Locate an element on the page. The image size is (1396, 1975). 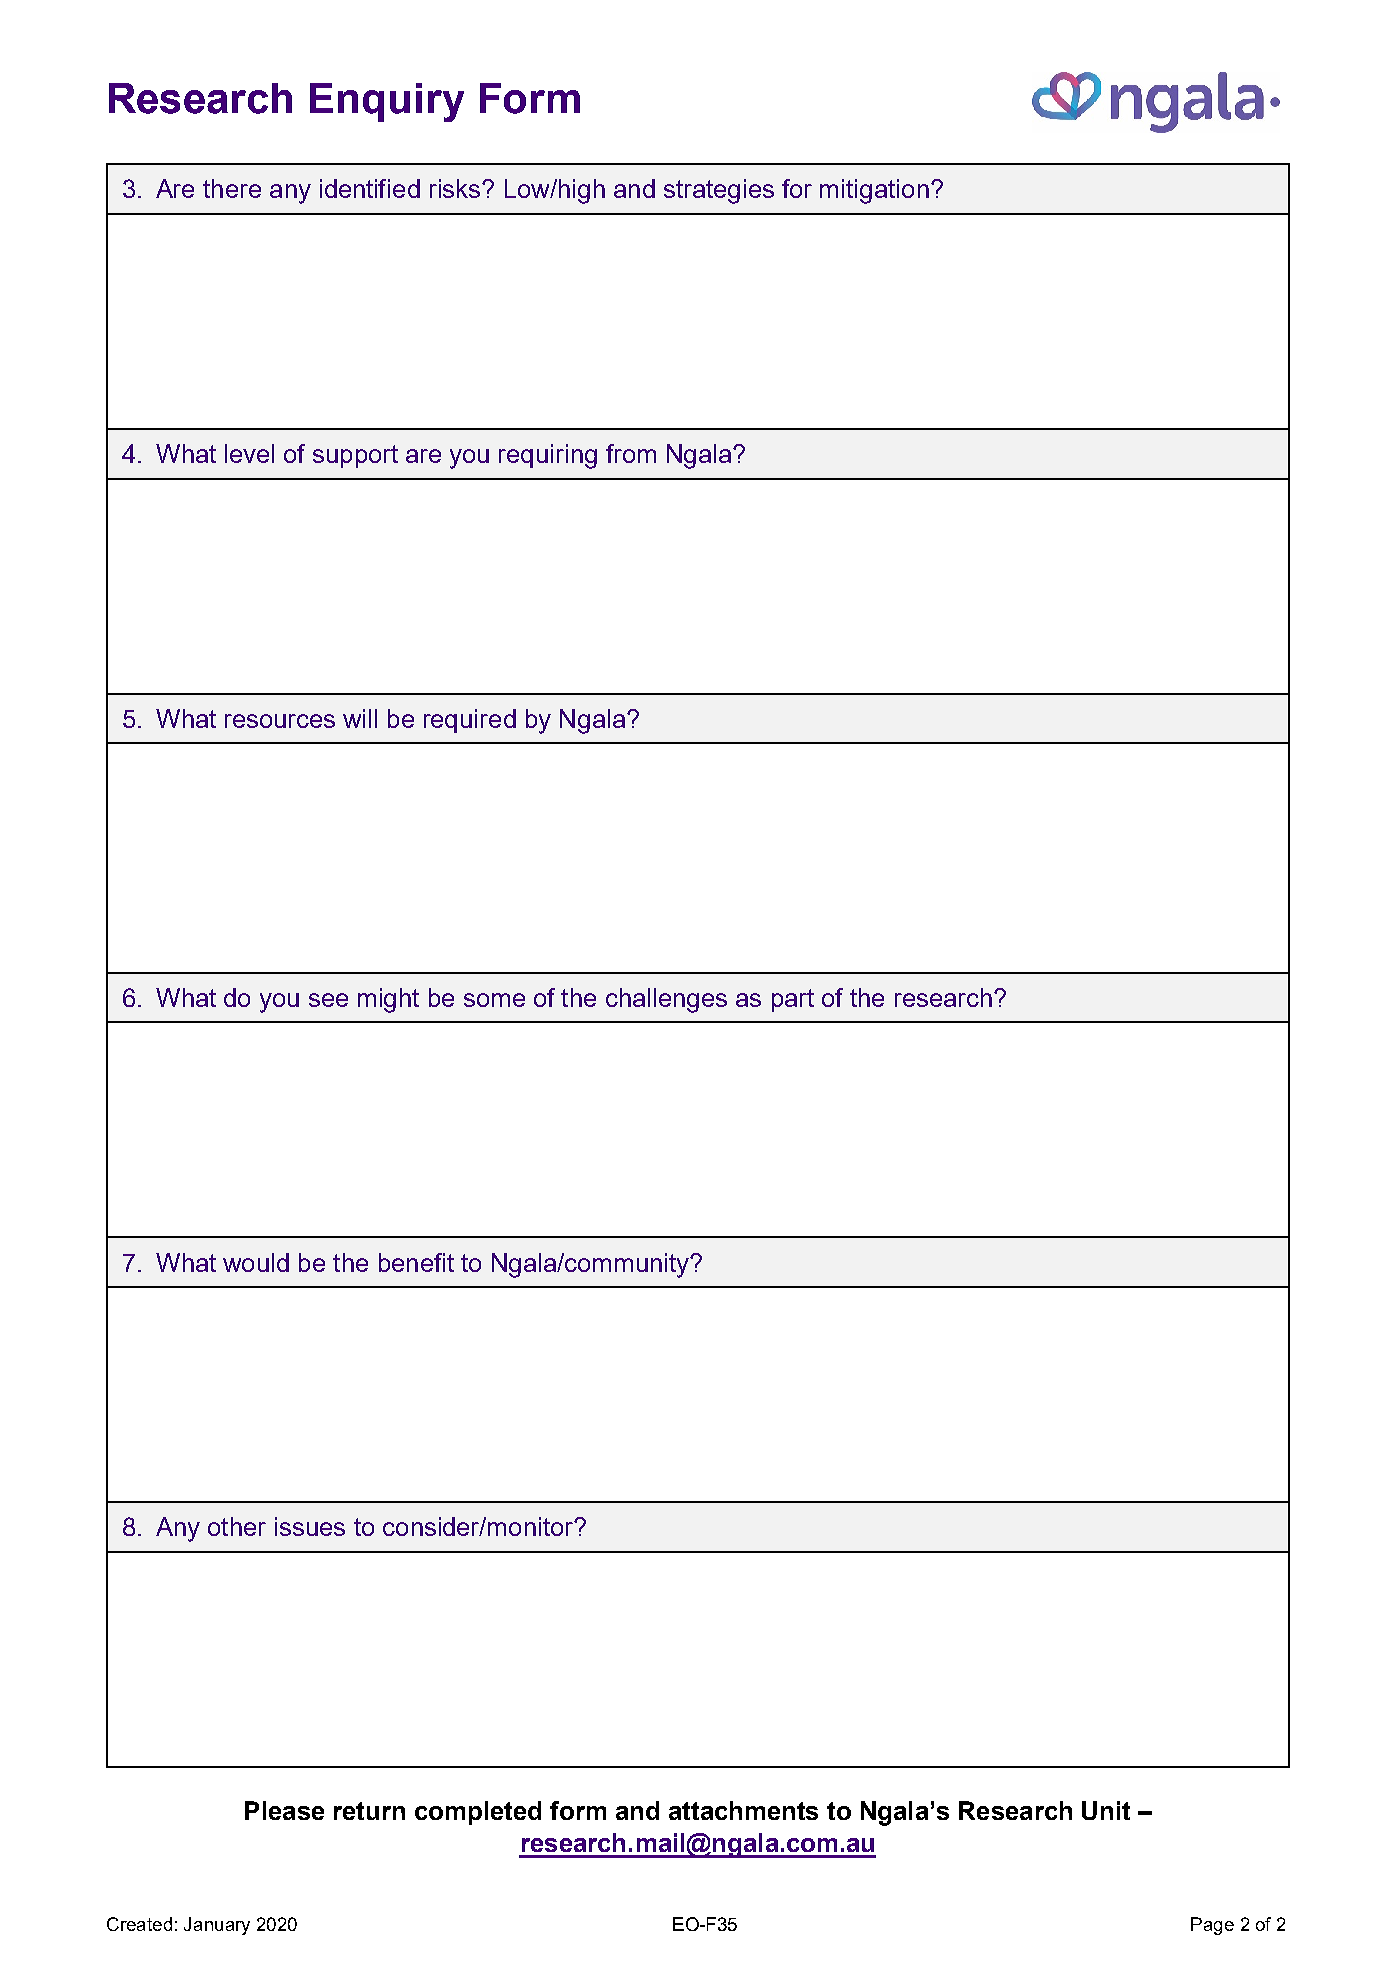
challenges is located at coordinates (666, 1000).
